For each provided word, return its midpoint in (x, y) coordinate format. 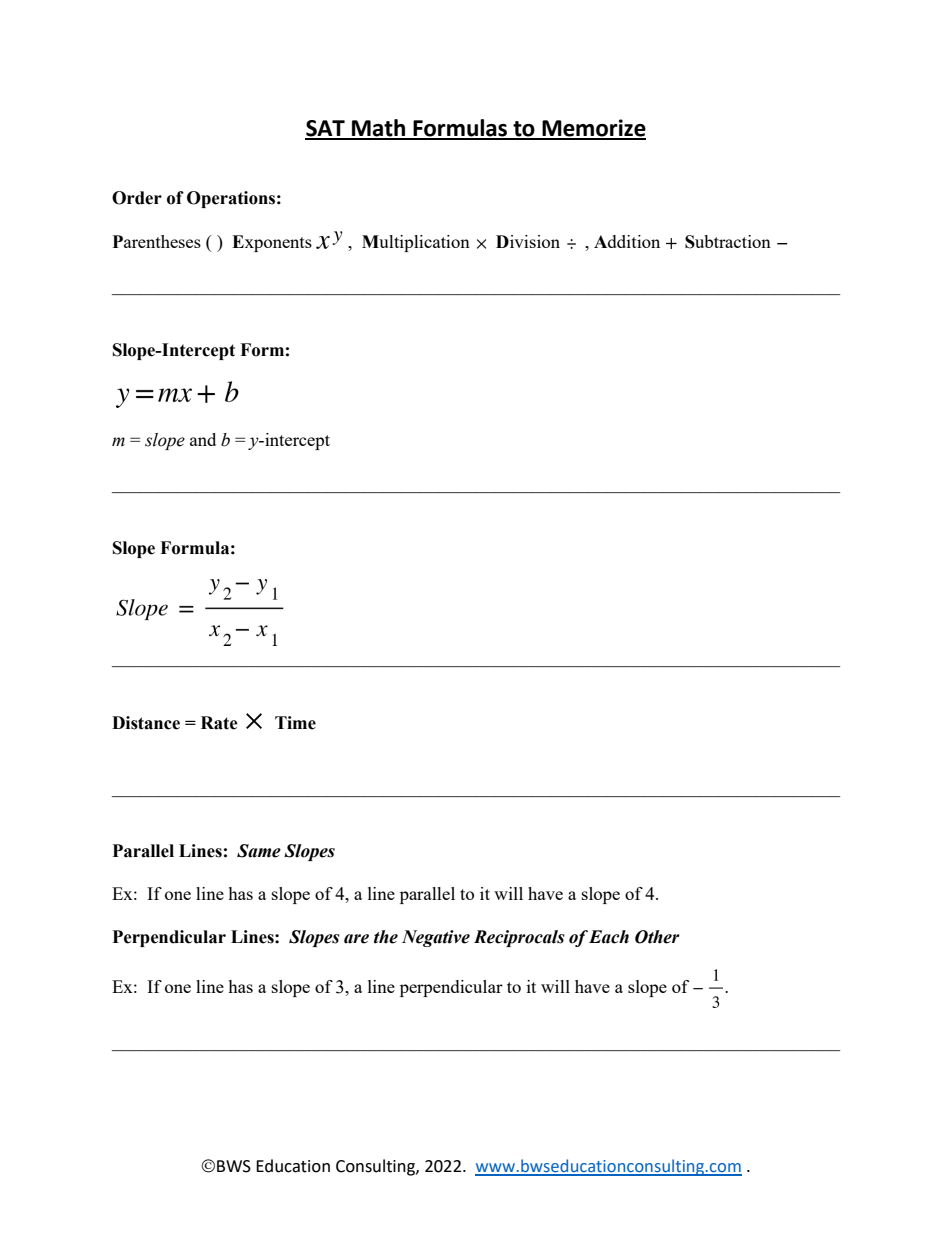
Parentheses (157, 241)
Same (259, 851)
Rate (219, 723)
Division (528, 241)
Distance (146, 723)
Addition (627, 241)
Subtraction (728, 242)
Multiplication (416, 243)
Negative (436, 938)
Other (657, 937)
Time (295, 723)
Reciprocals (519, 938)
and (203, 439)
